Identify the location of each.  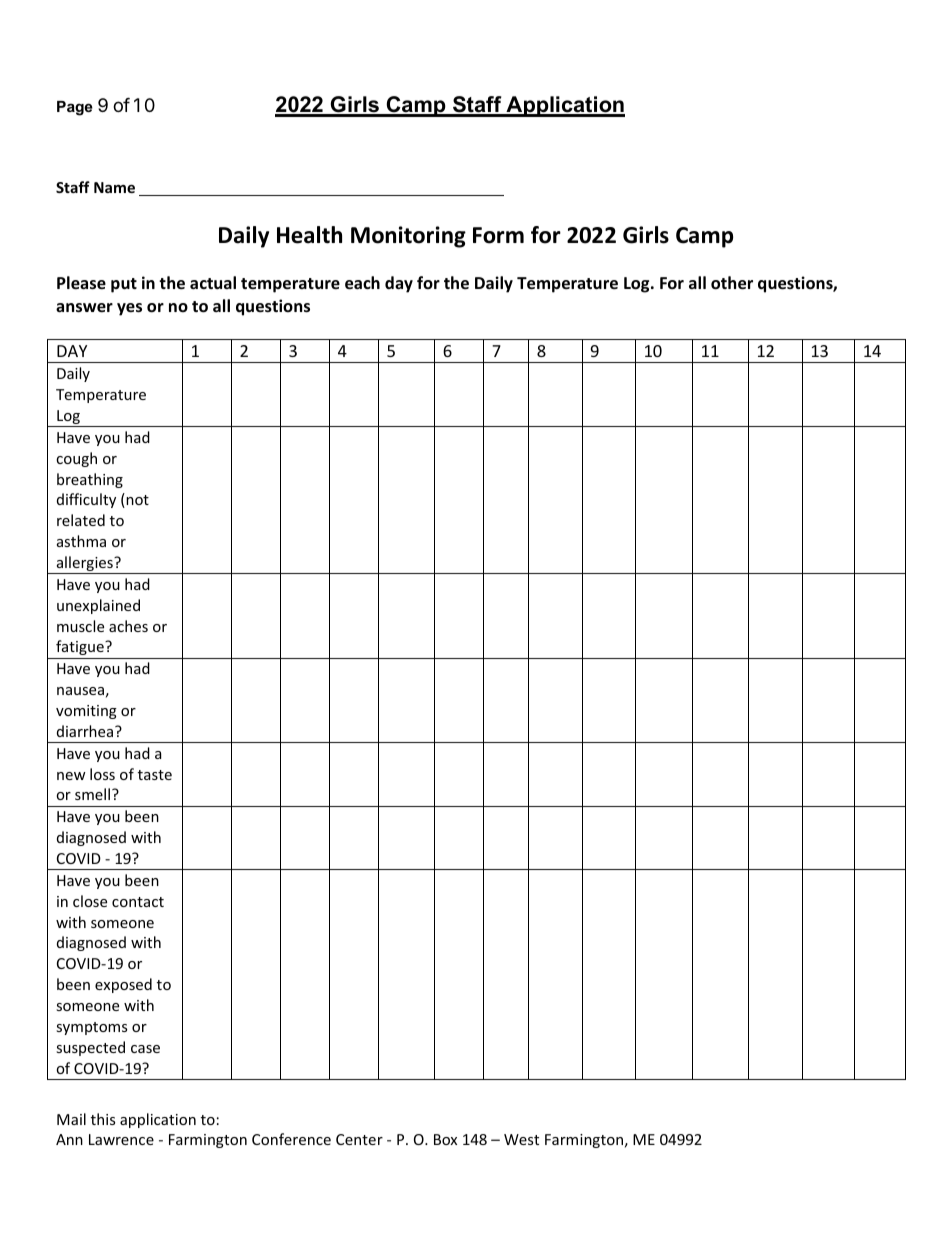
(362, 283).
